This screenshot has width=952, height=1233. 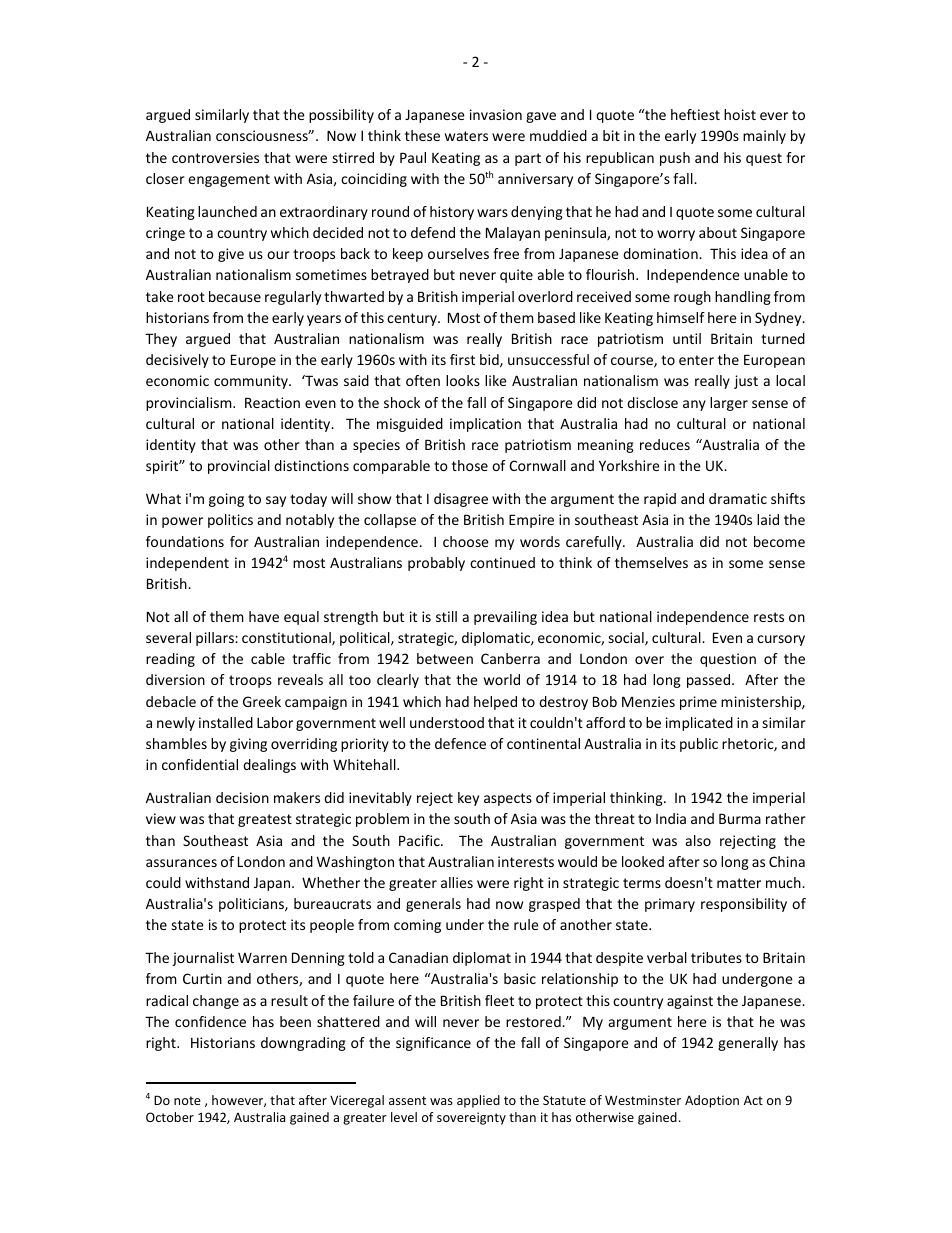 What do you see at coordinates (675, 159) in the screenshot?
I see `push` at bounding box center [675, 159].
